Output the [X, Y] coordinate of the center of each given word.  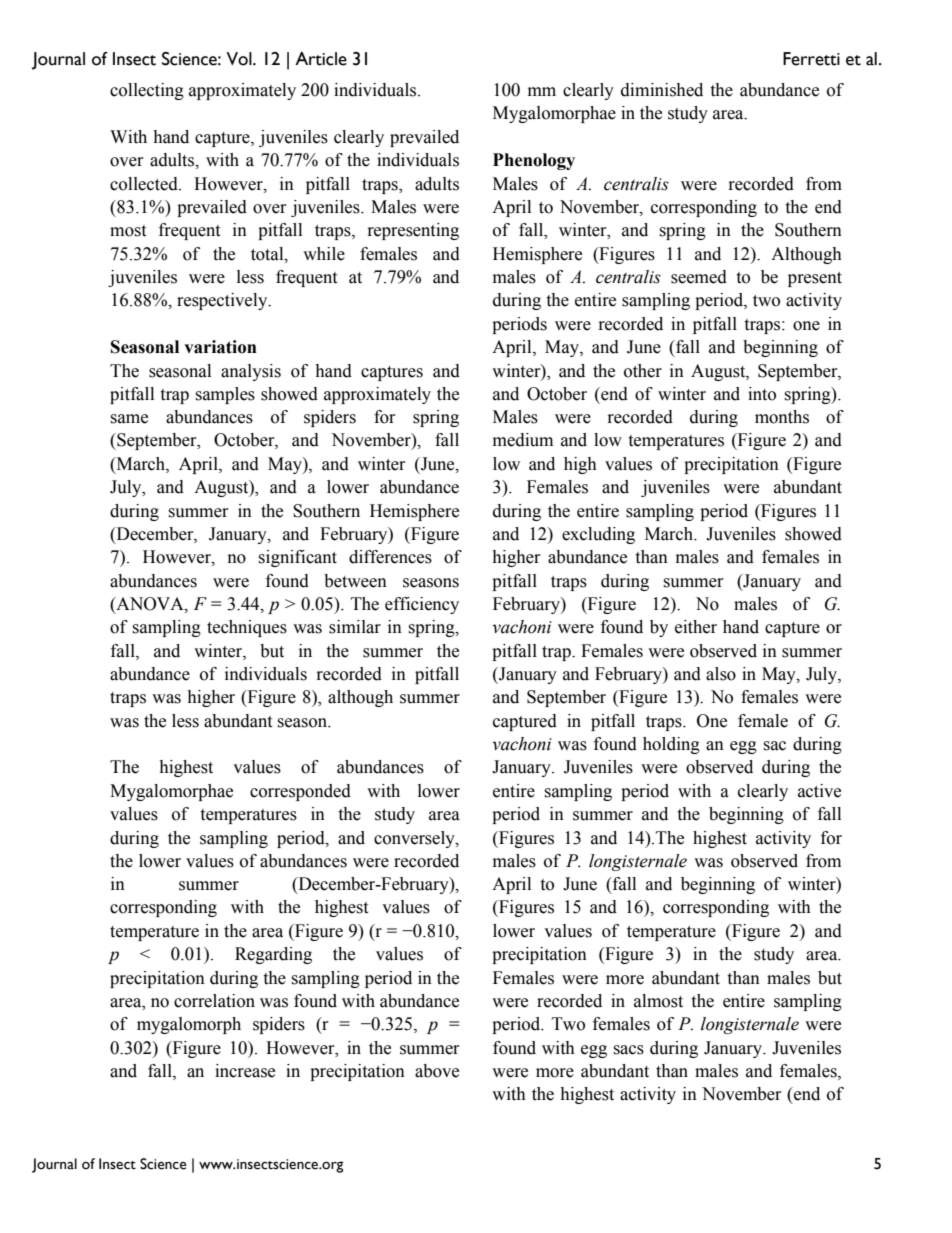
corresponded [300, 792]
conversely [415, 839]
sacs [628, 1050]
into [762, 394]
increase [245, 1071]
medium [523, 440]
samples [225, 395]
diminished [662, 90]
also [721, 674]
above [437, 1071]
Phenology [534, 161]
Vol [240, 59]
